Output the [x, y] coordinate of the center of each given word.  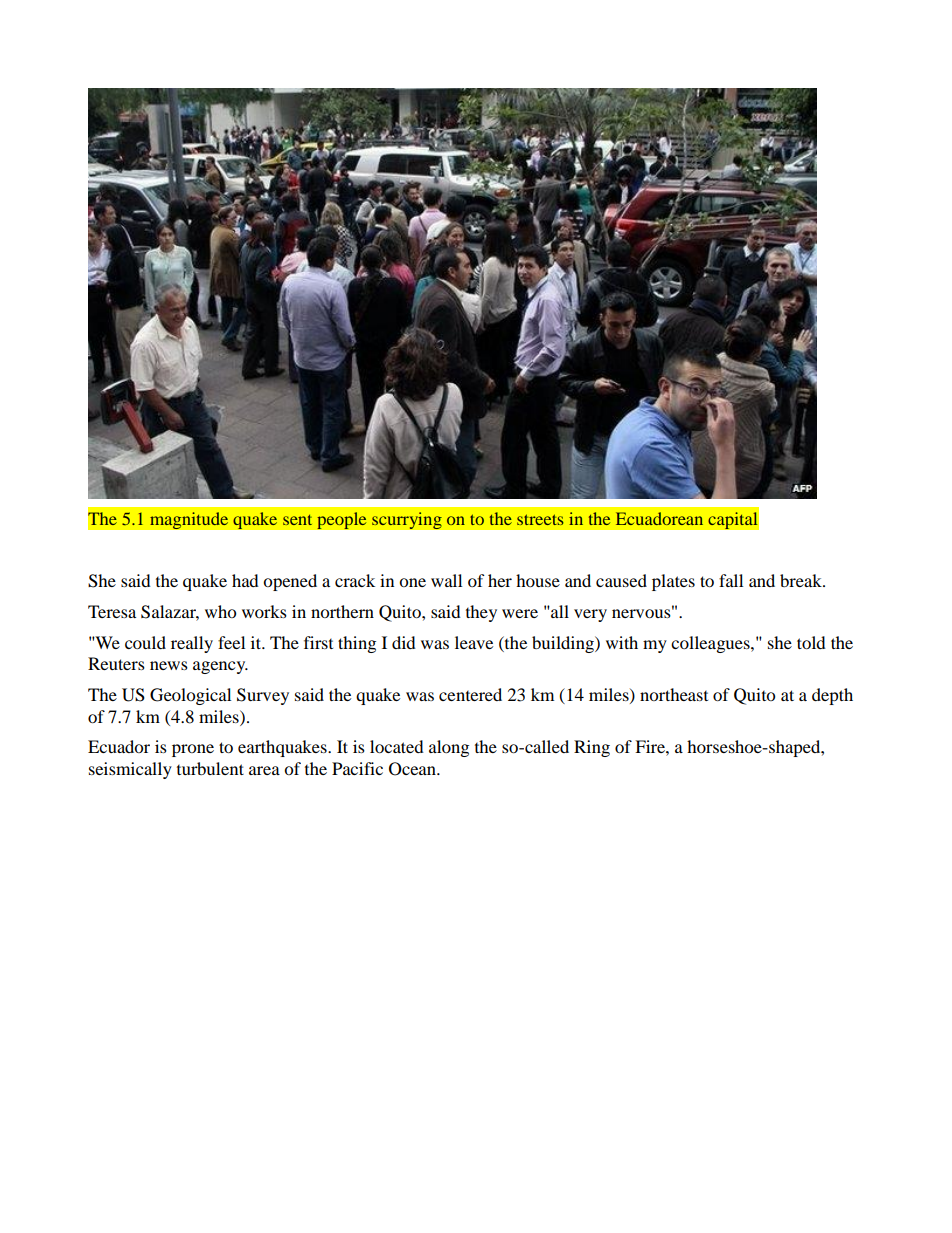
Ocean [413, 769]
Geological [190, 696]
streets [540, 519]
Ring [592, 748]
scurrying [407, 521]
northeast [674, 694]
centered [470, 694]
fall [731, 580]
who [220, 611]
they [481, 613]
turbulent [210, 768]
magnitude [189, 521]
